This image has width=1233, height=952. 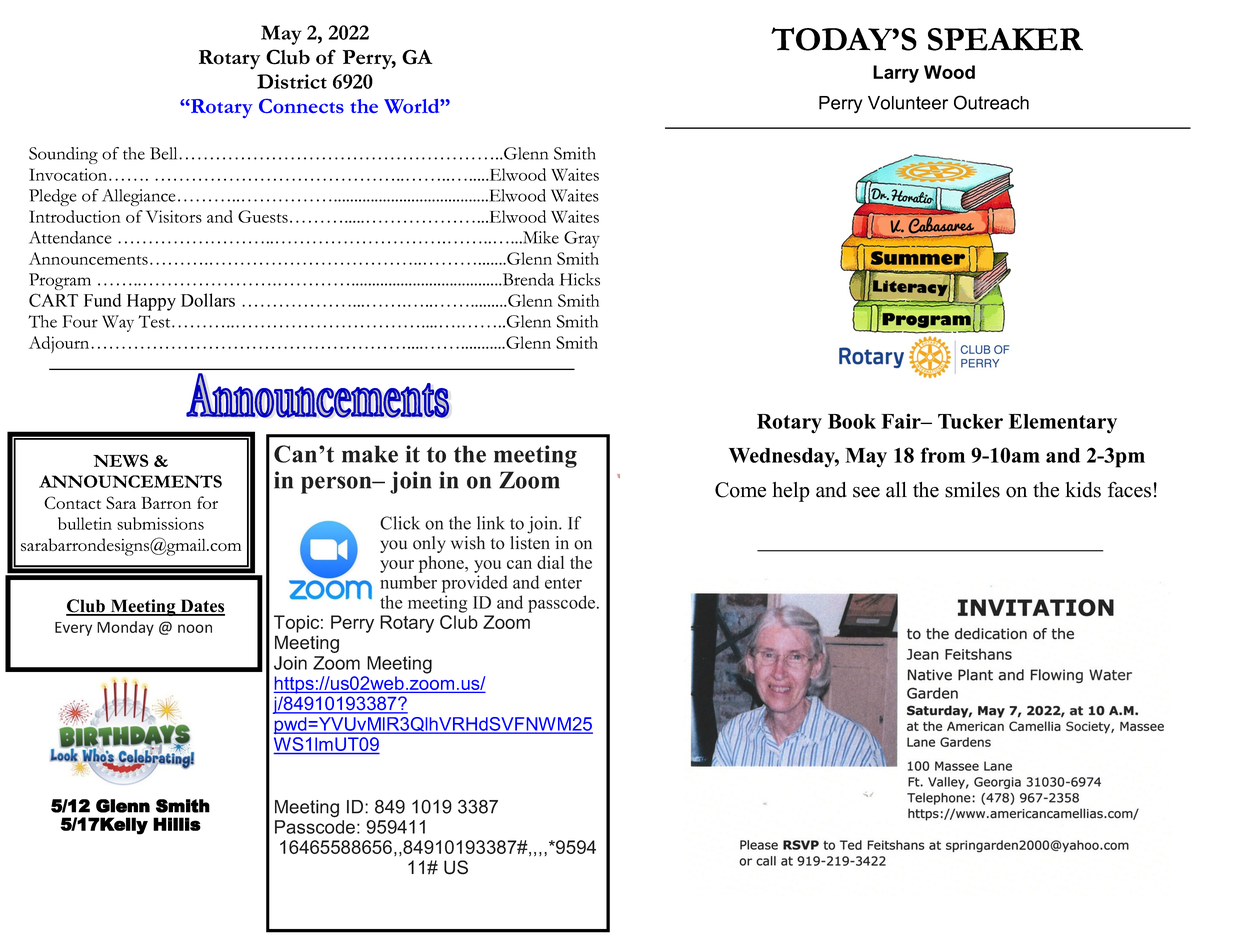 What do you see at coordinates (972, 490) in the image?
I see `smiles` at bounding box center [972, 490].
